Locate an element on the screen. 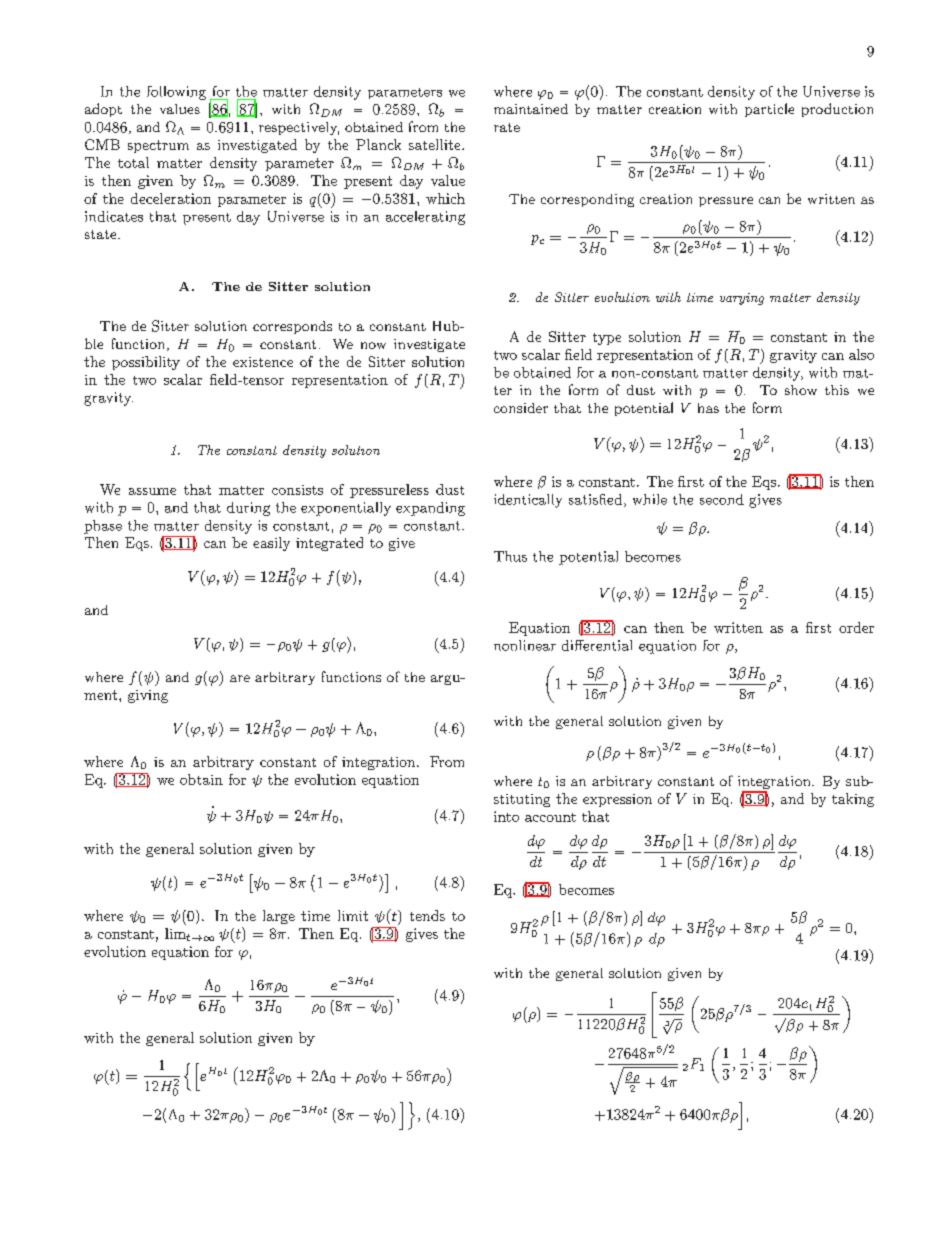  nonlinear is located at coordinates (525, 645).
